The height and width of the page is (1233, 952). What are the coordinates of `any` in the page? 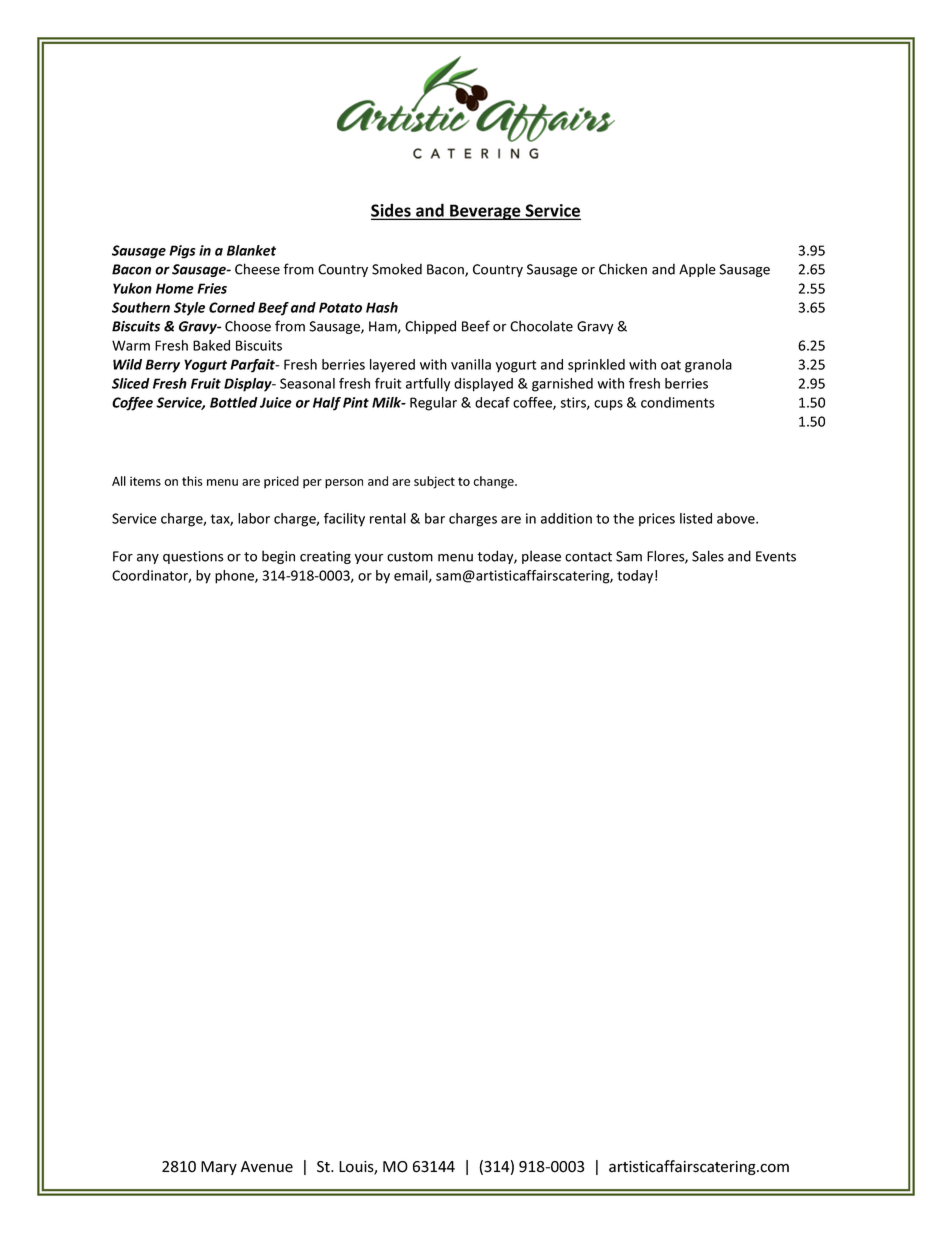 It's located at (148, 559).
